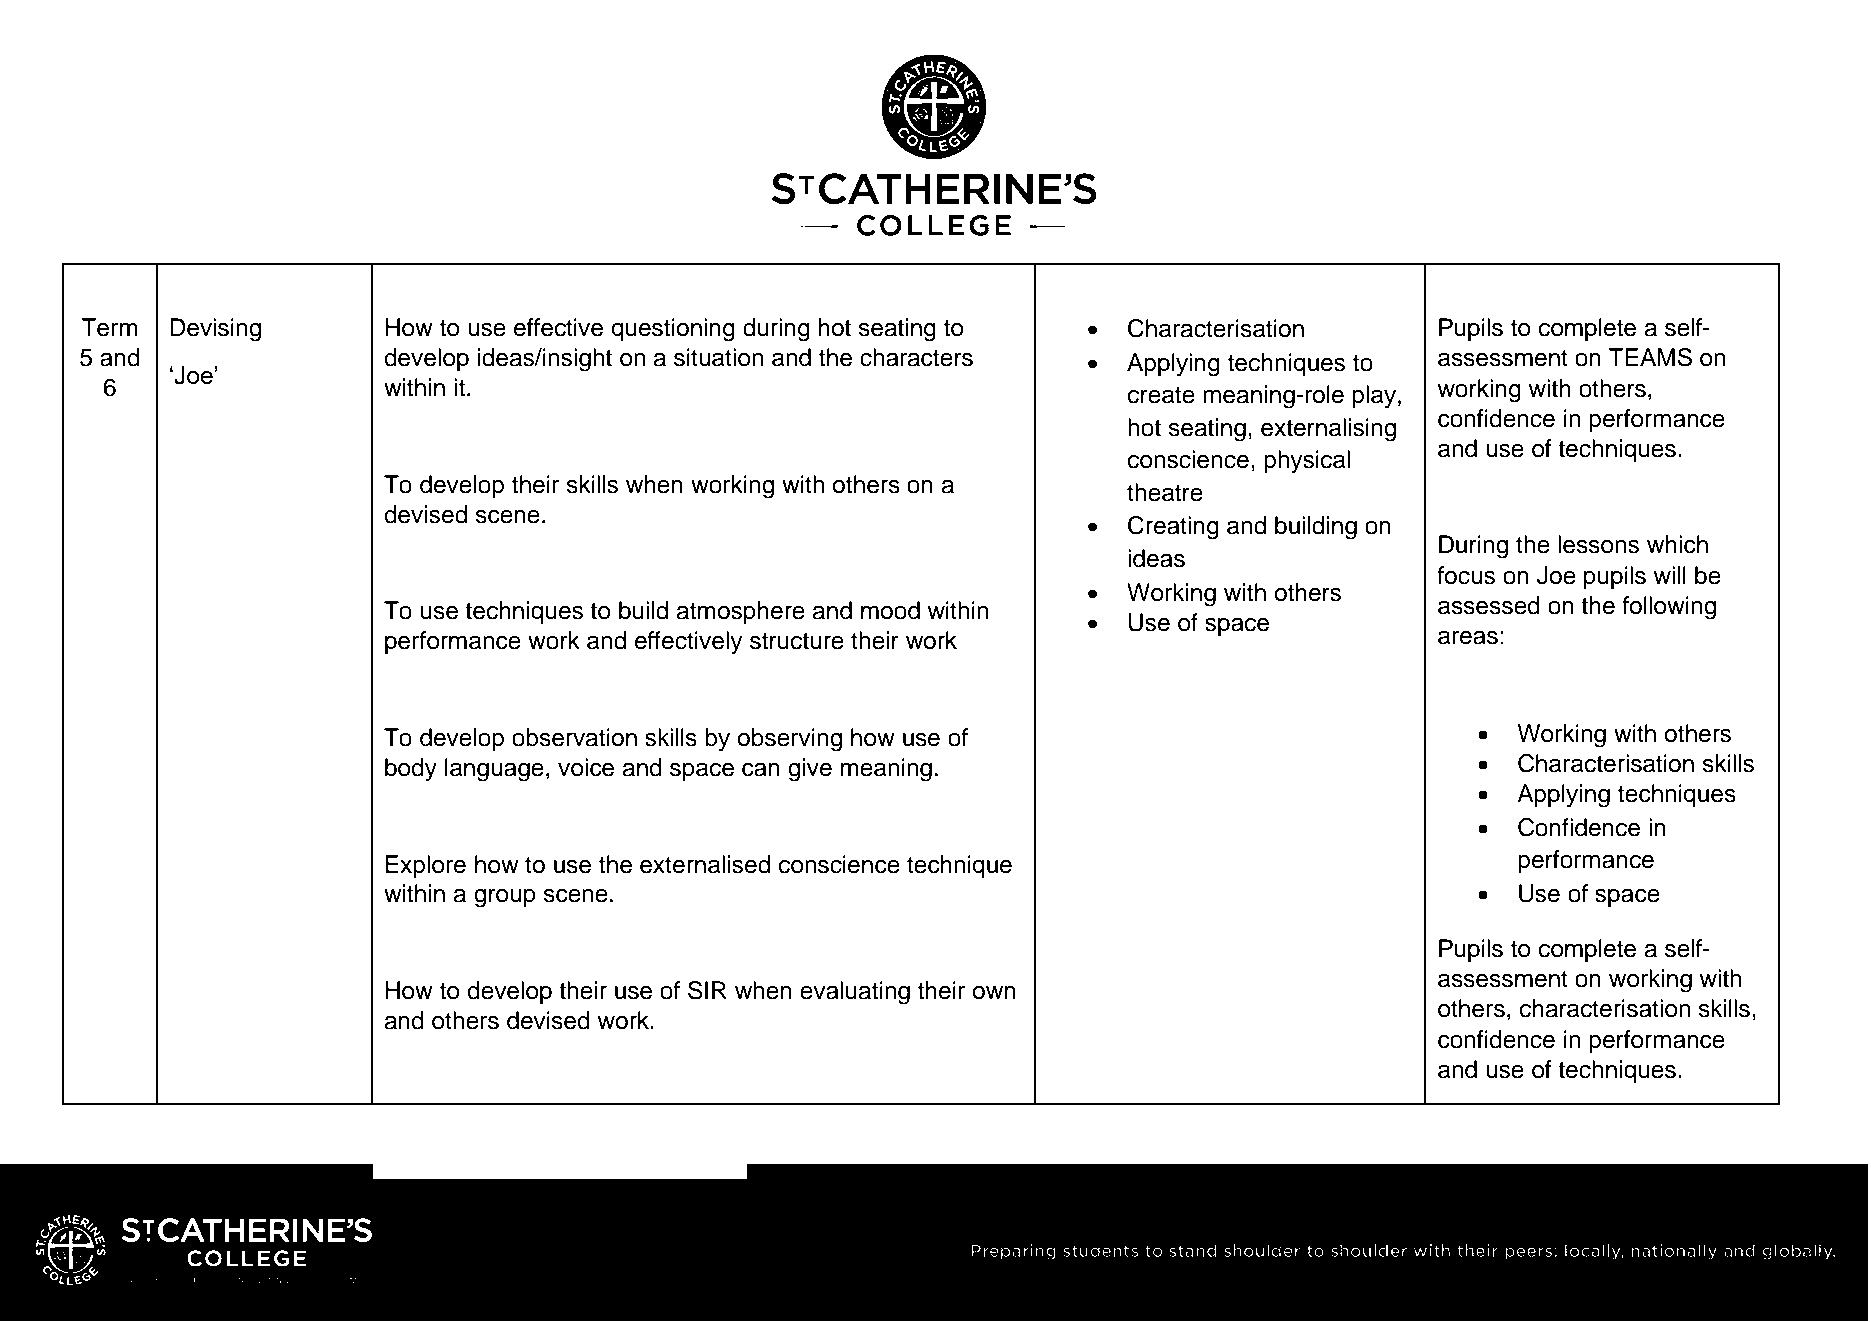 Image resolution: width=1871 pixels, height=1322 pixels. I want to click on own, so click(994, 993).
